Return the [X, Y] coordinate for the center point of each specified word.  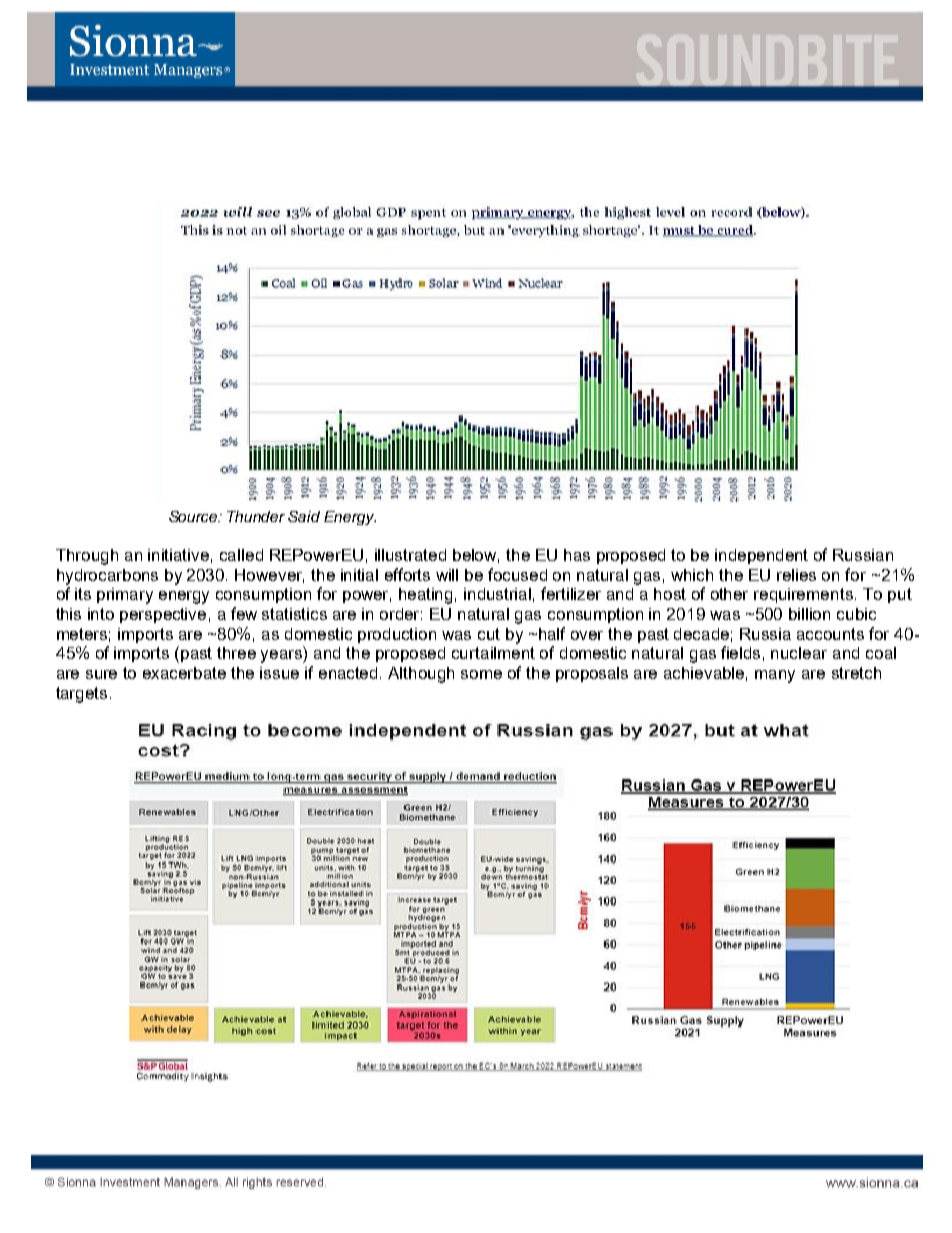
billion [809, 614]
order [401, 614]
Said [304, 516]
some [481, 674]
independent [761, 556]
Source [194, 516]
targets [81, 695]
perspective [163, 615]
